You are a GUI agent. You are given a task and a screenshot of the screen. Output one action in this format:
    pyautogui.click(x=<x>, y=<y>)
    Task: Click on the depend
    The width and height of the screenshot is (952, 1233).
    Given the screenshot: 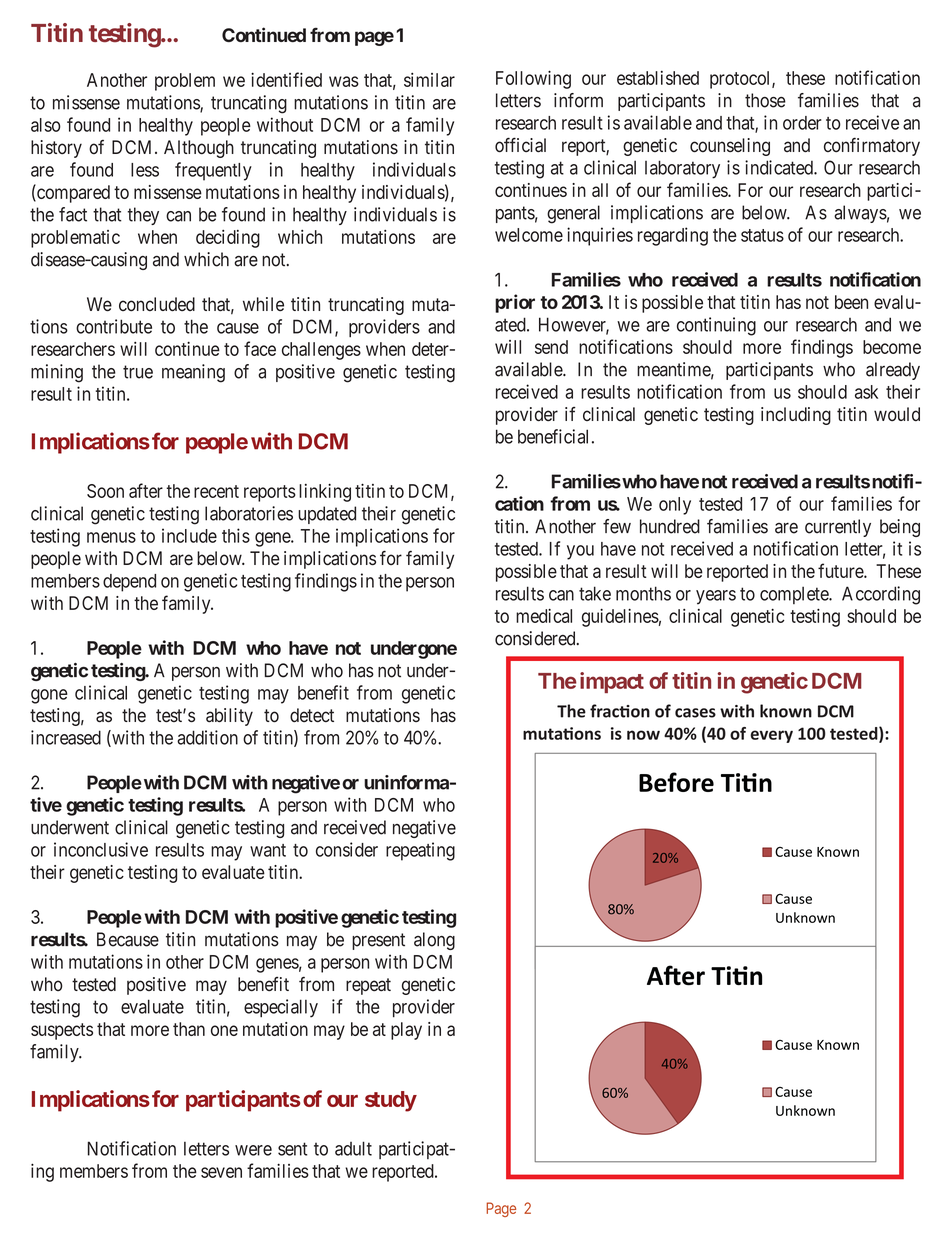 What is the action you would take?
    pyautogui.click(x=129, y=583)
